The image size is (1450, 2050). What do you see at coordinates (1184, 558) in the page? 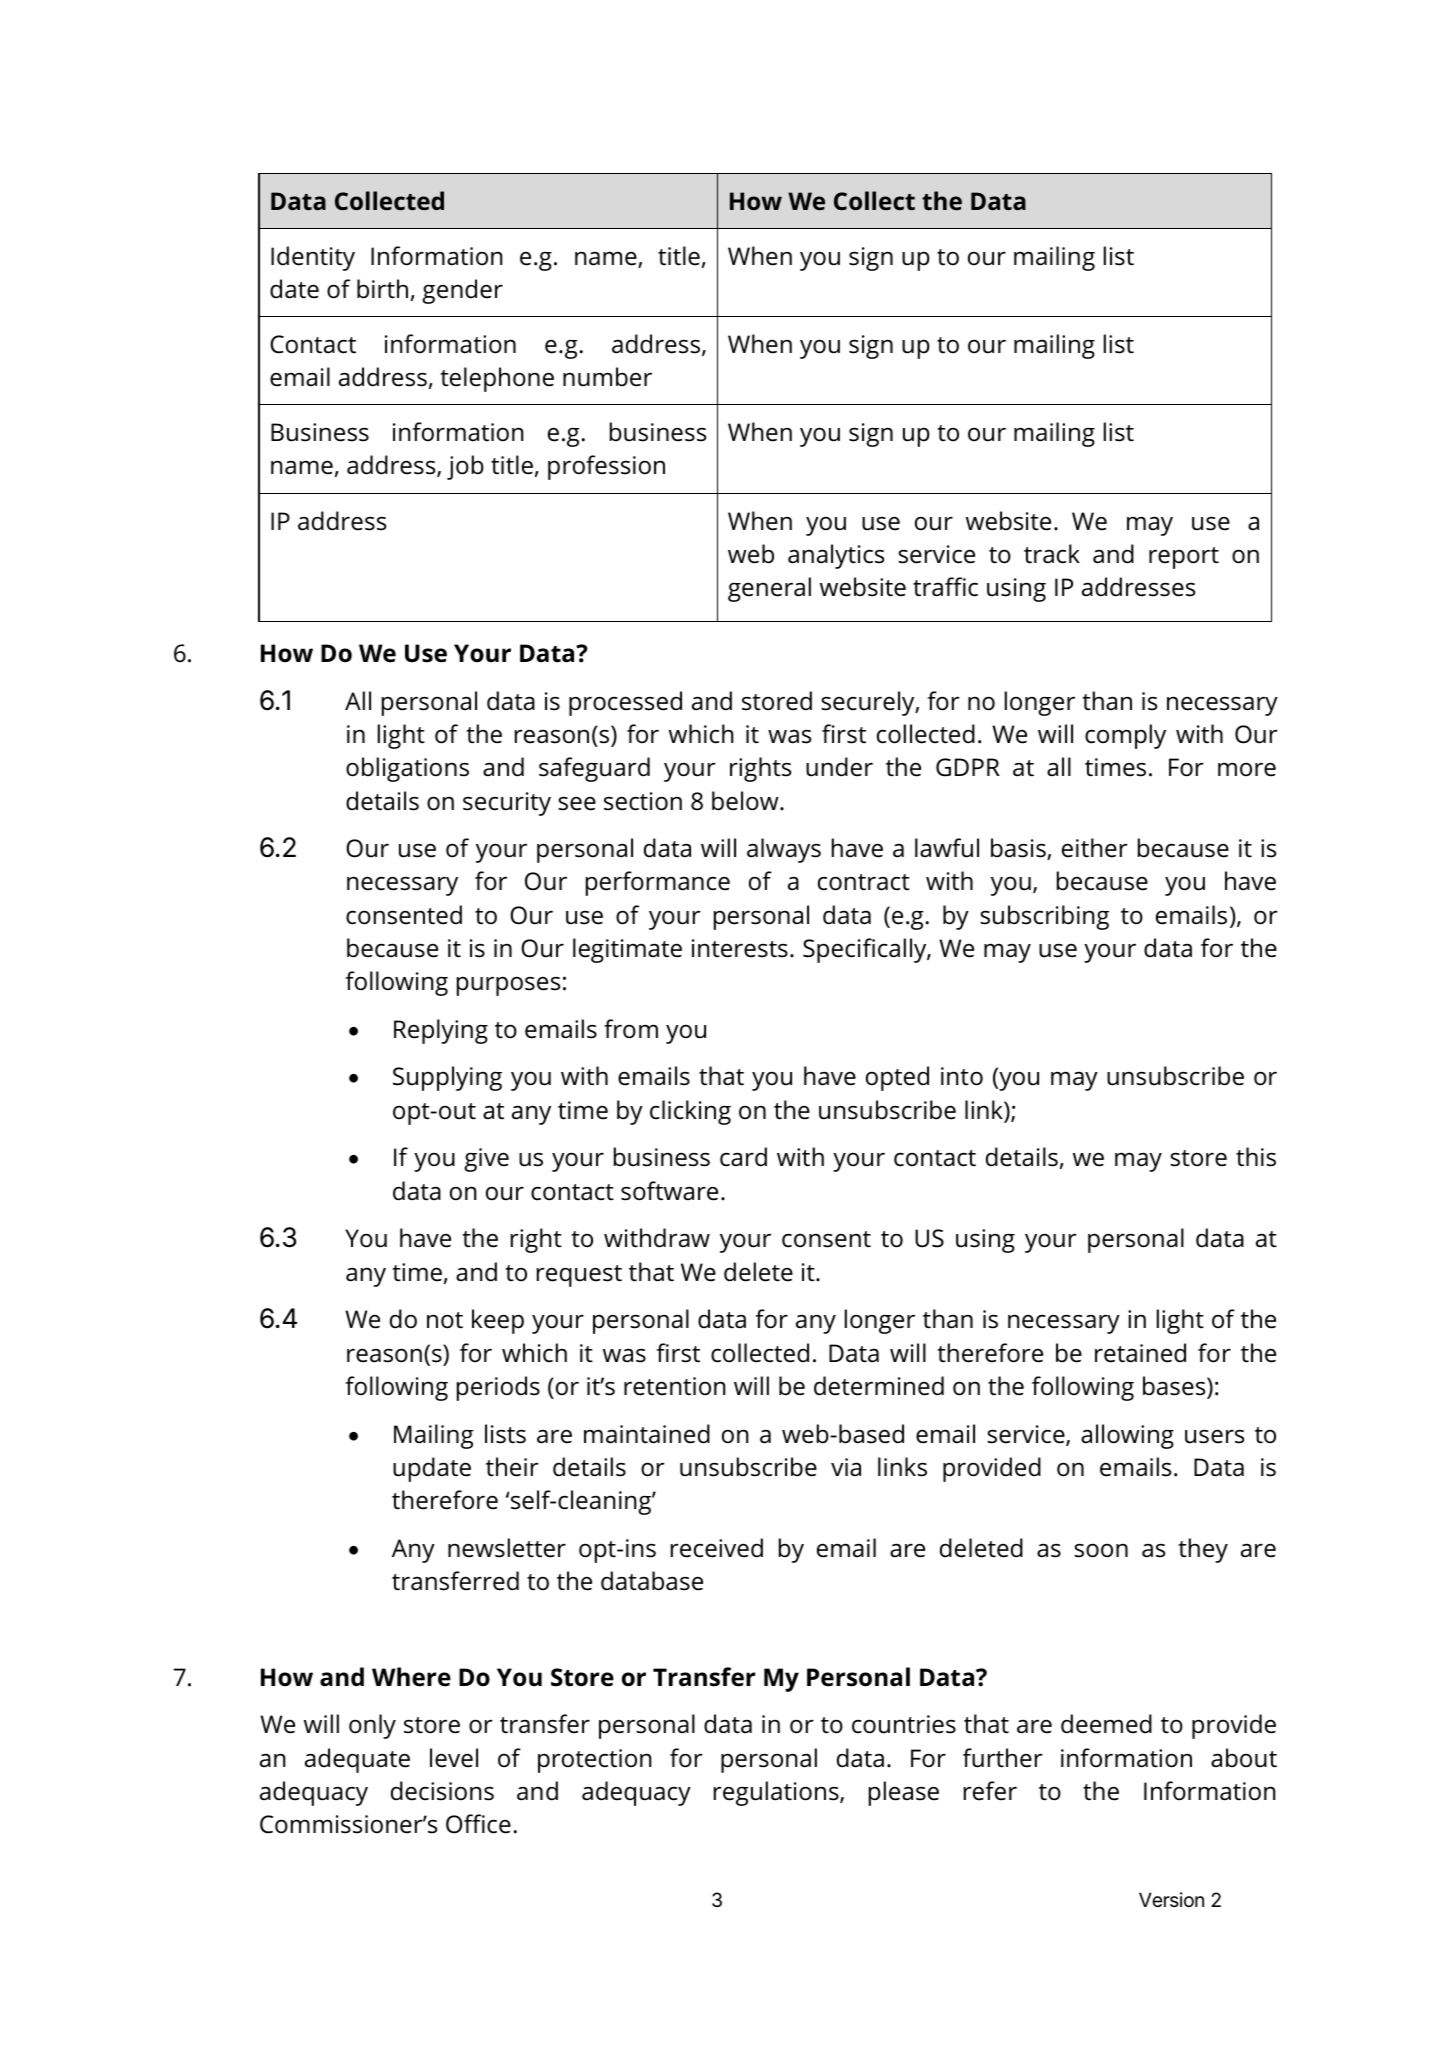
I see `report` at bounding box center [1184, 558].
